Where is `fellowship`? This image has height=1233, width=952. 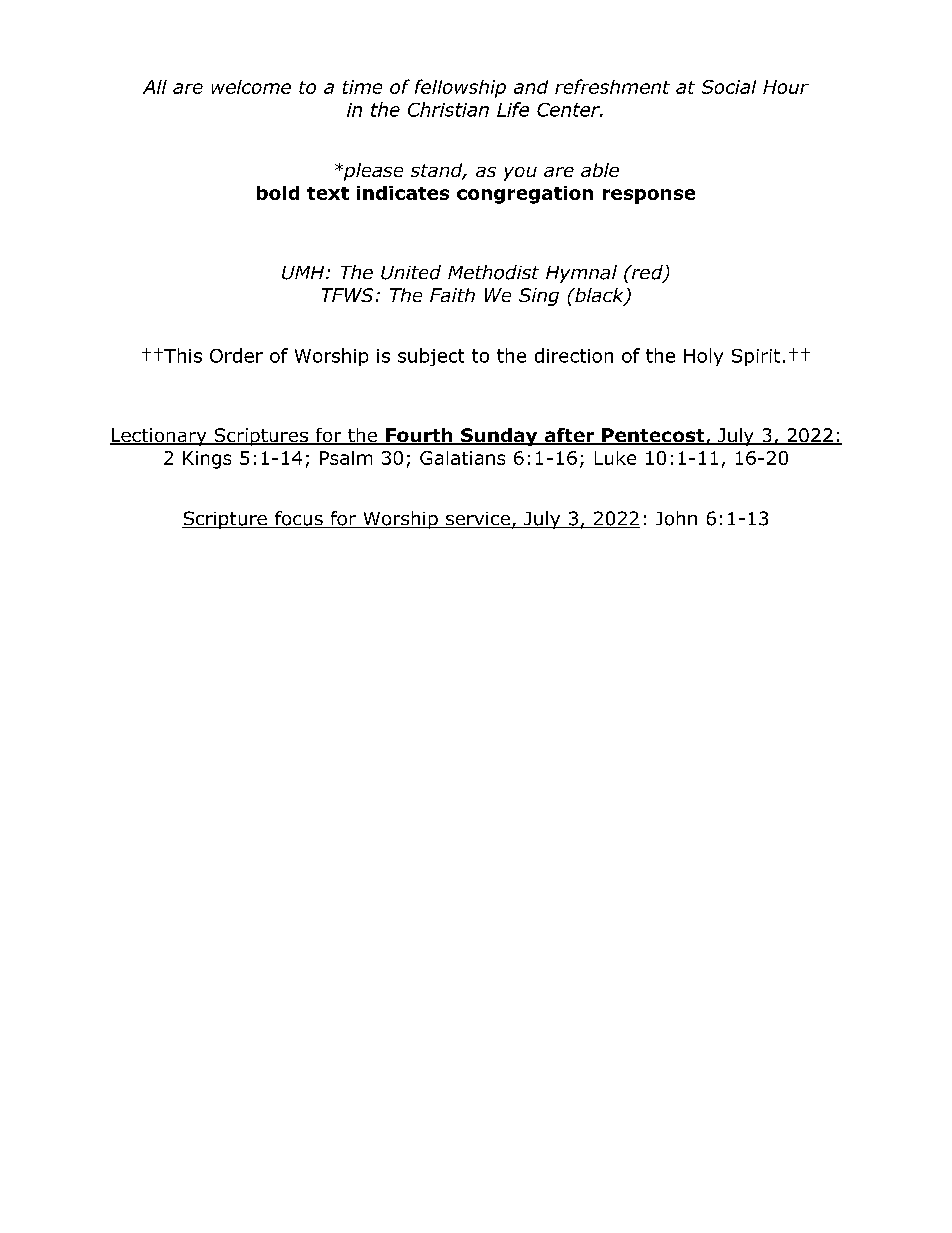 fellowship is located at coordinates (460, 88).
